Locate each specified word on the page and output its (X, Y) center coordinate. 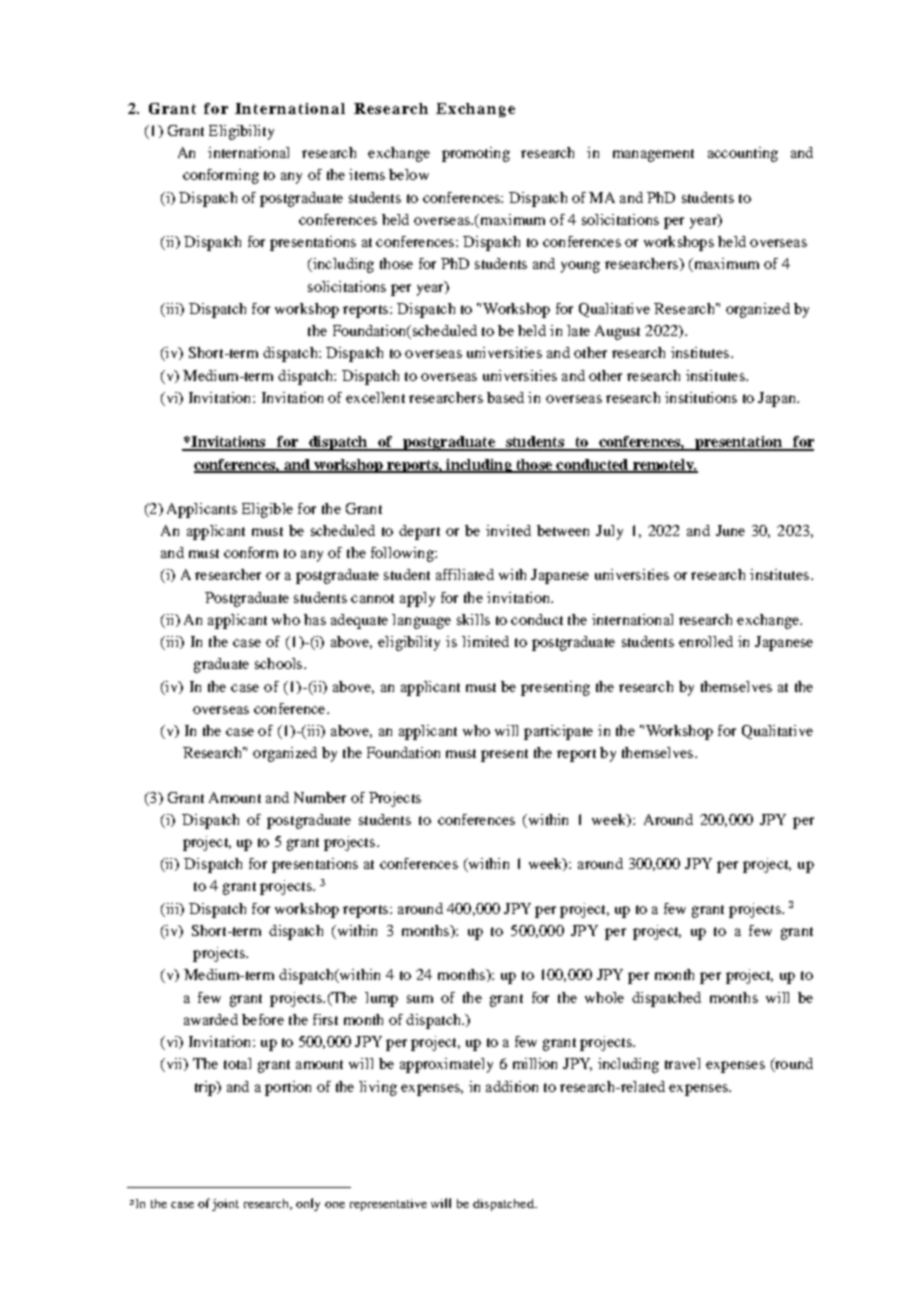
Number (320, 797)
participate (558, 732)
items (367, 174)
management (653, 155)
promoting (476, 154)
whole (604, 997)
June (730, 530)
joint (225, 1205)
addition (512, 1086)
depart (419, 532)
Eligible (267, 510)
